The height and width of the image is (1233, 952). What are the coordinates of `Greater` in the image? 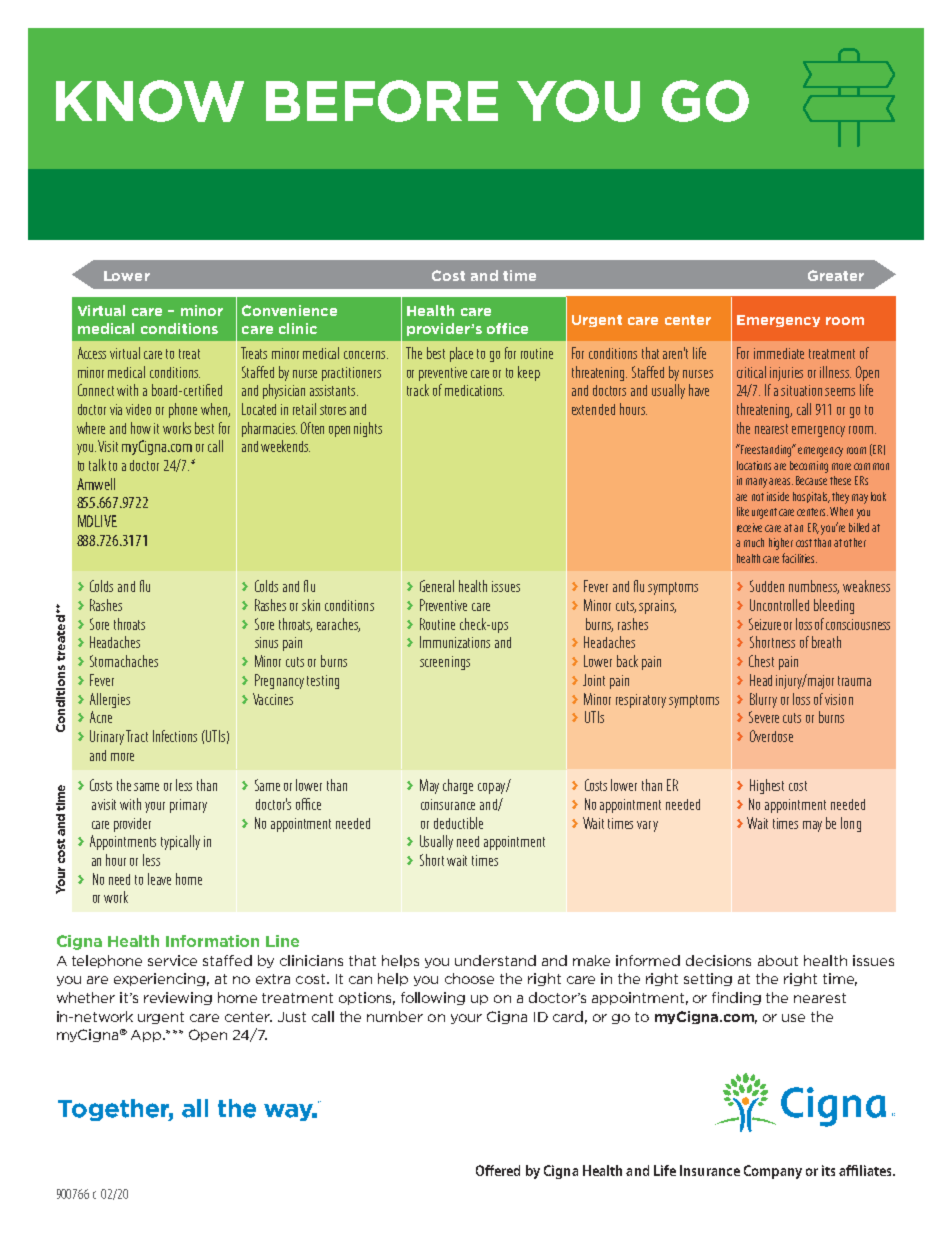 It's located at (836, 275).
